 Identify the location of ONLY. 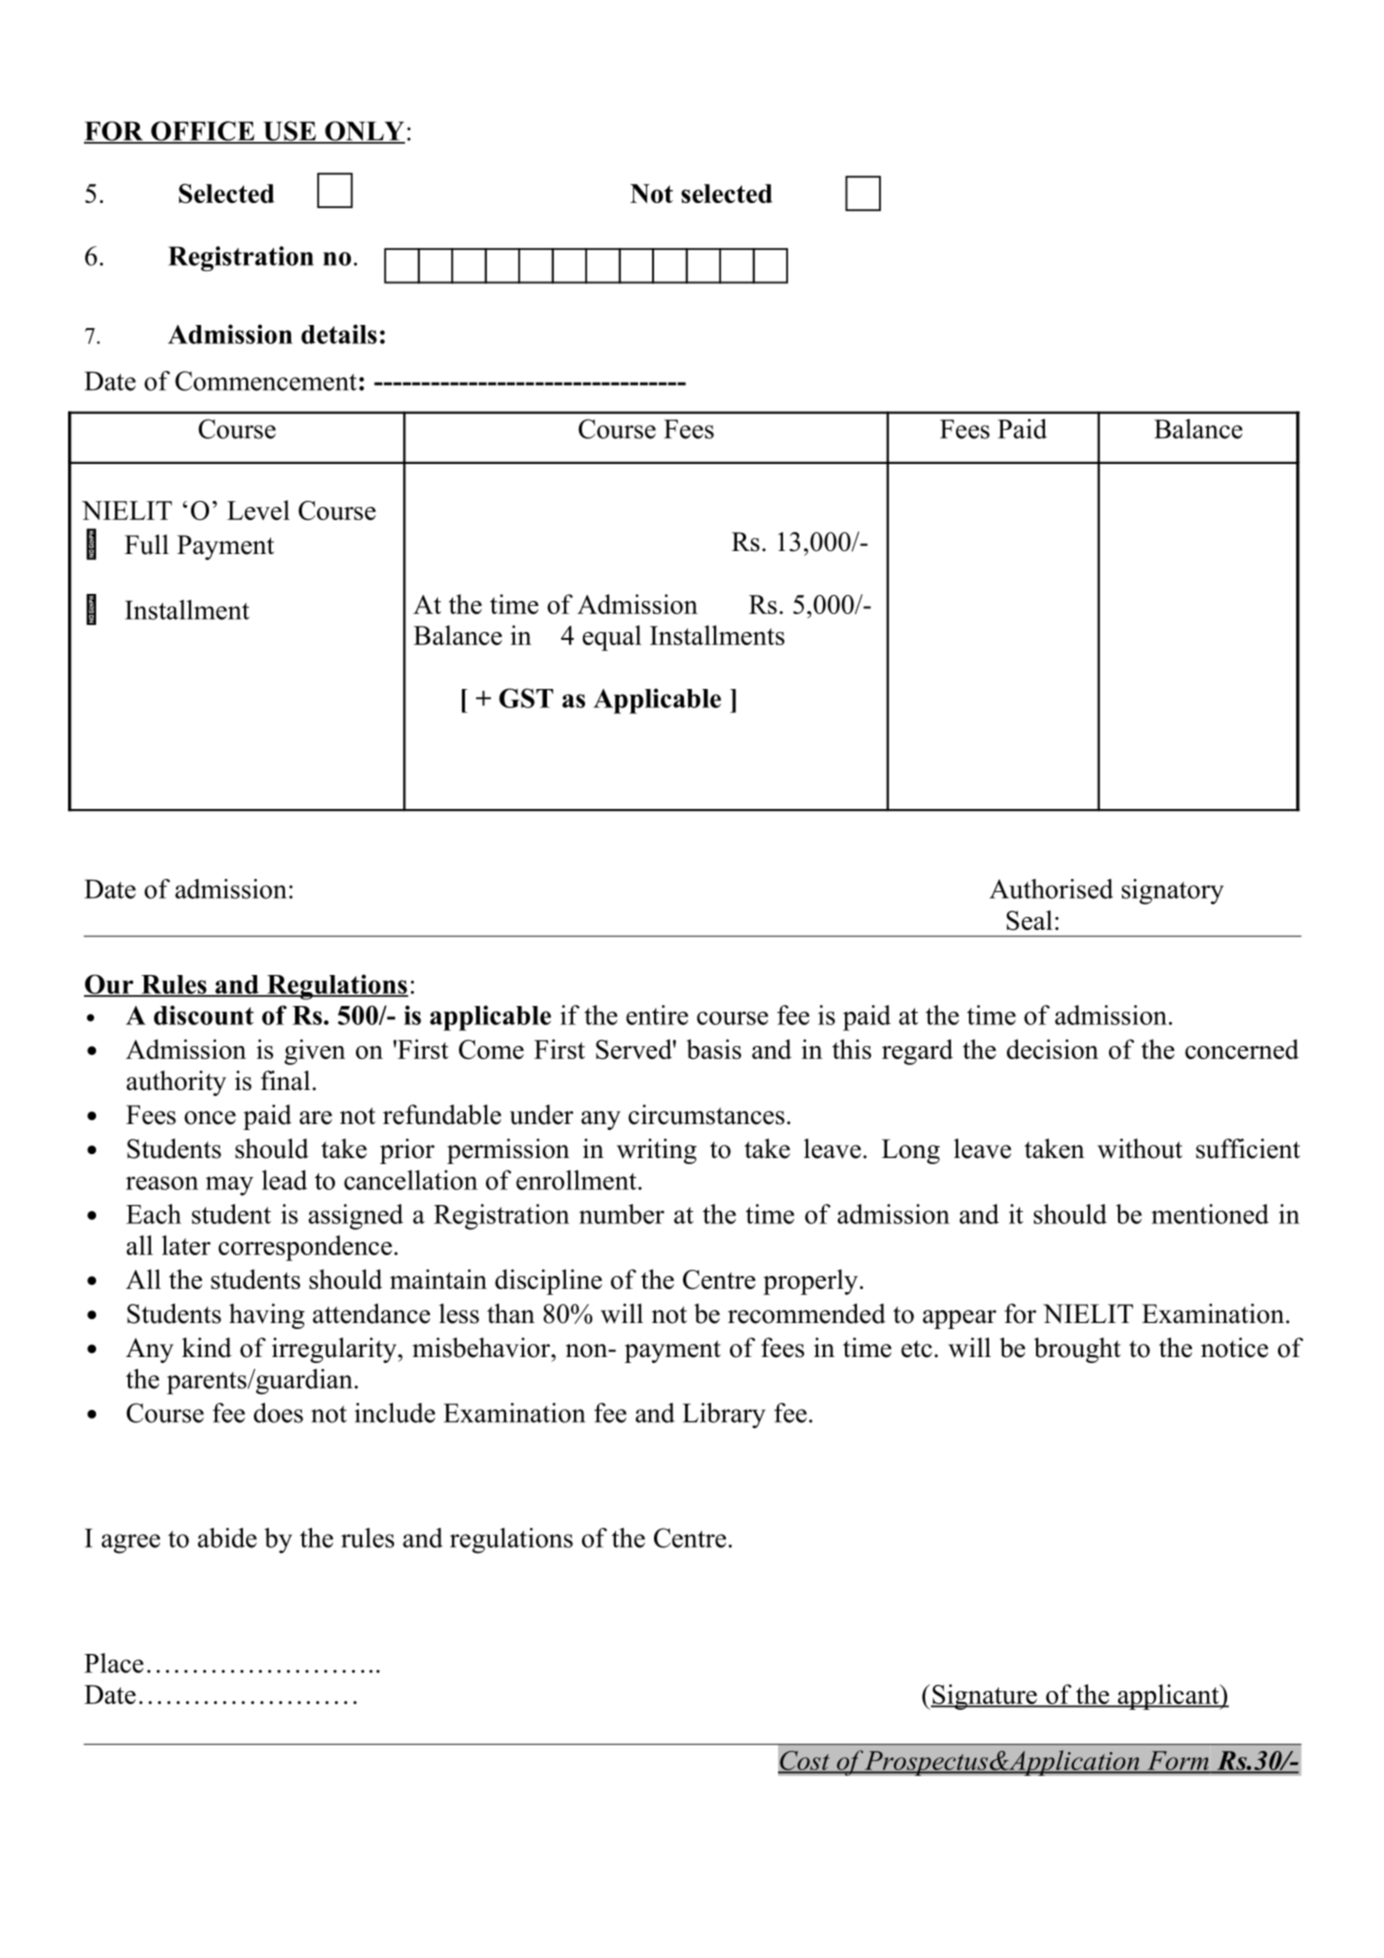
(364, 132).
